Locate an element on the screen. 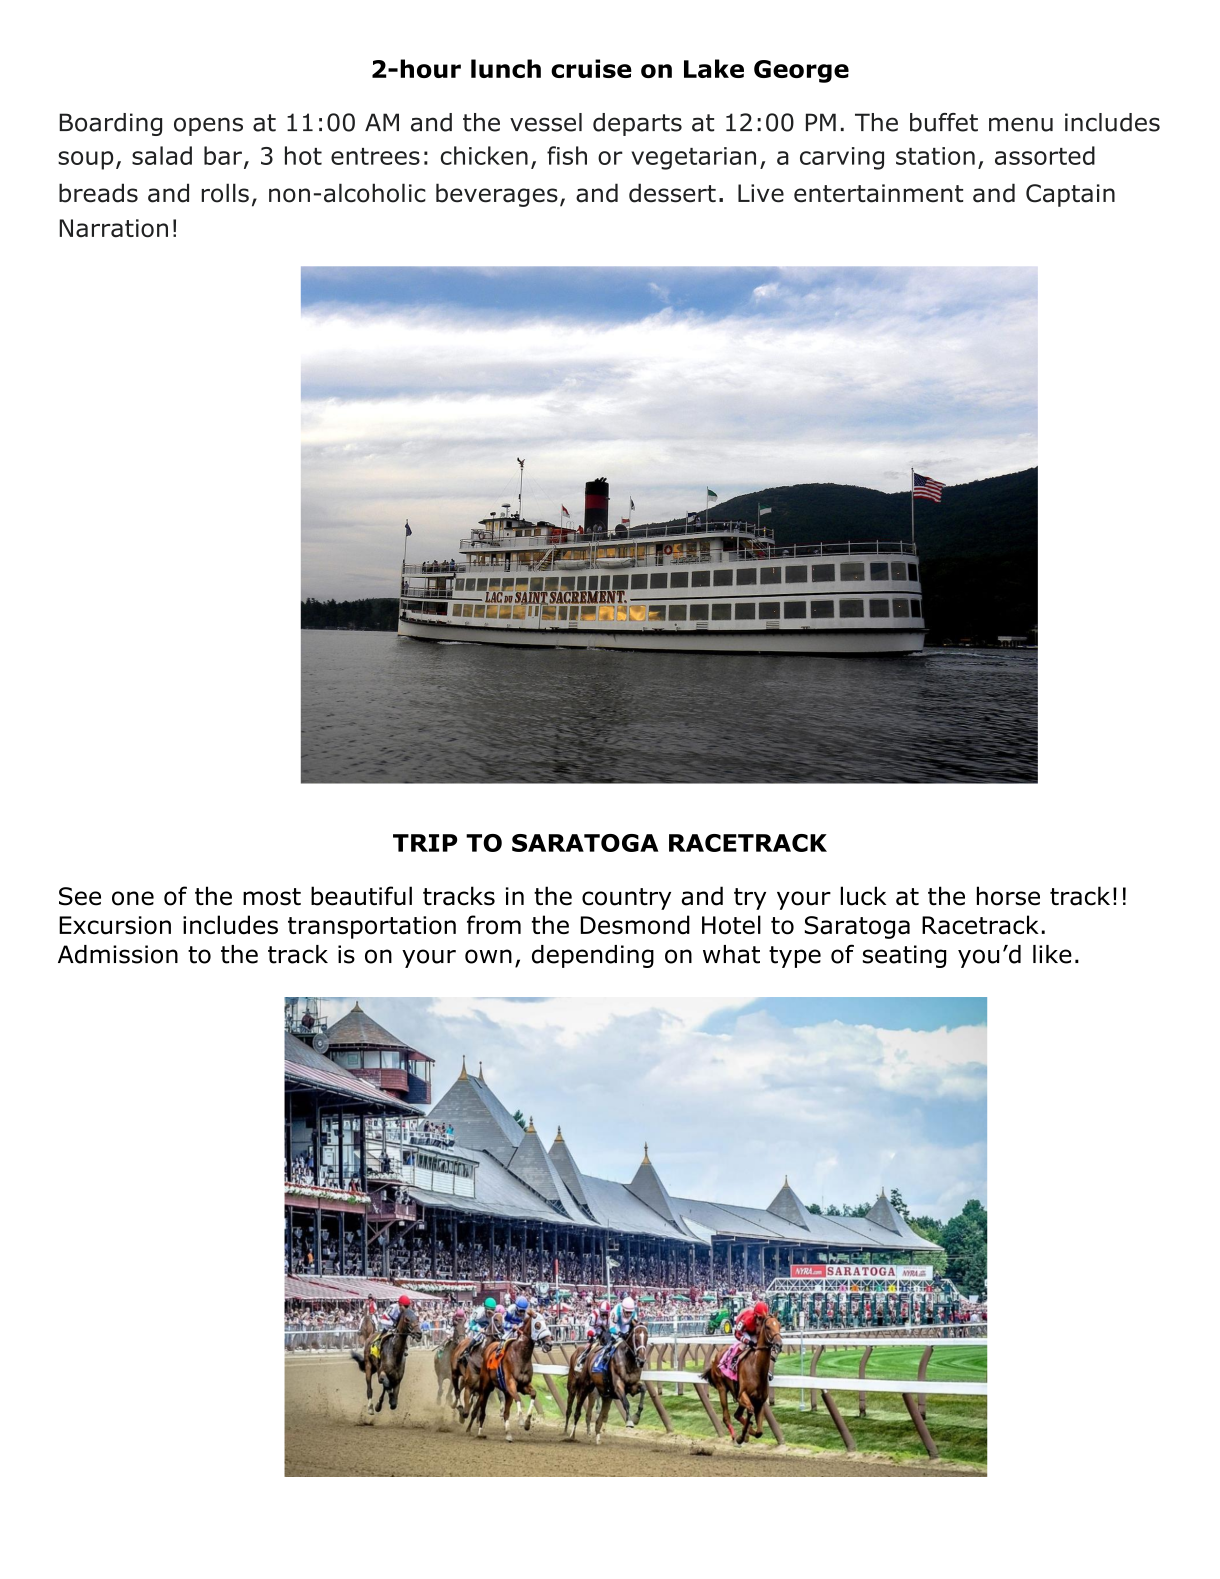 The width and height of the screenshot is (1220, 1579). Excursion is located at coordinates (115, 925).
